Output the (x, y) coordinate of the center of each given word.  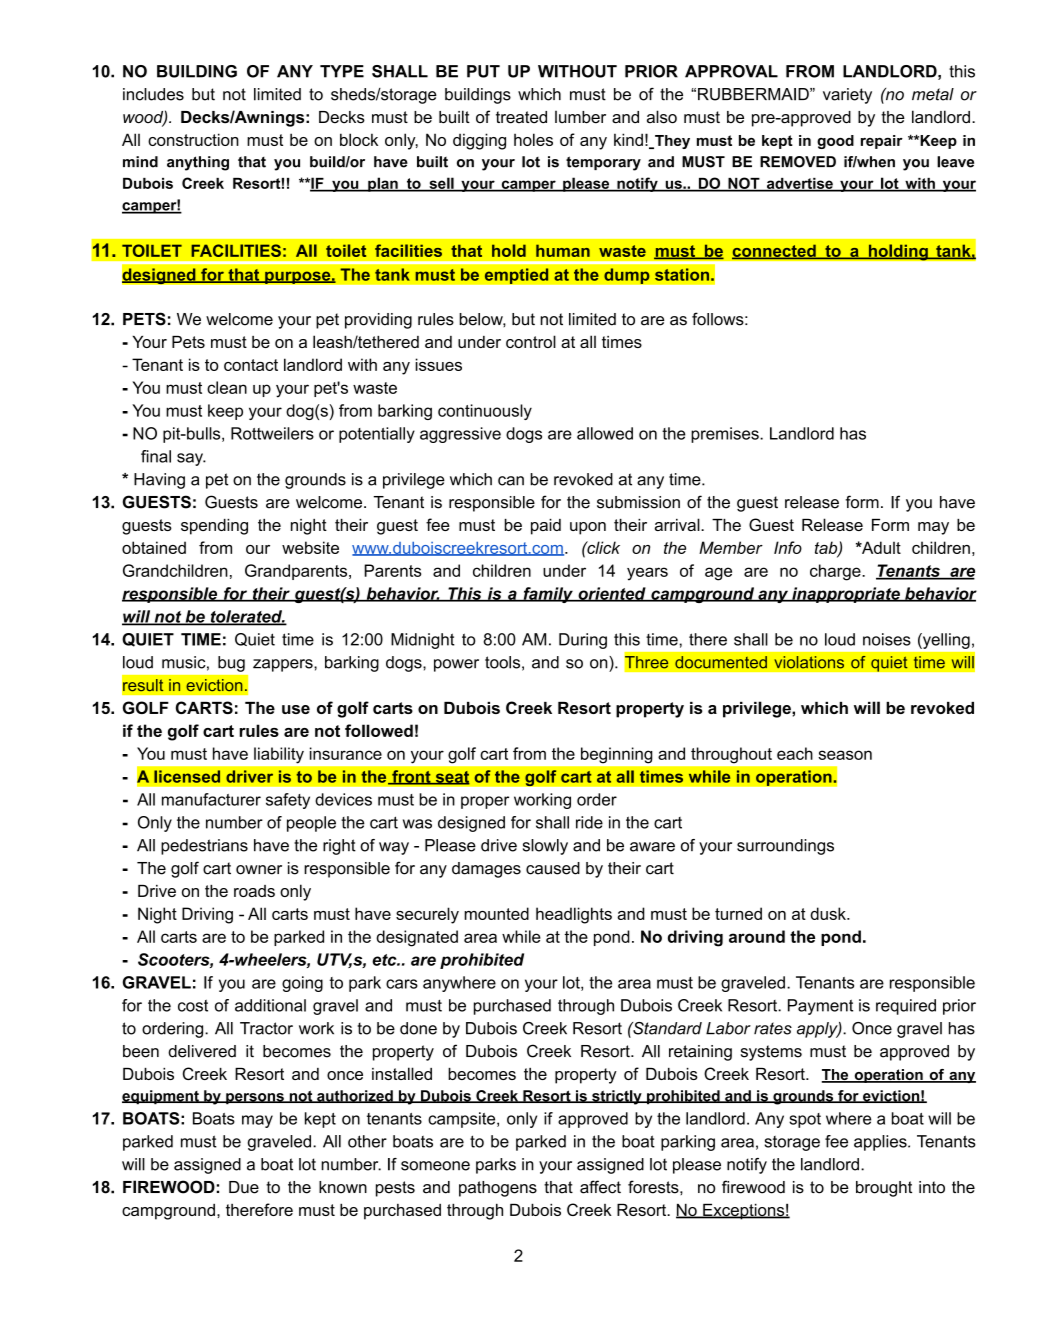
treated (521, 117)
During (583, 641)
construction (193, 139)
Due (244, 1187)
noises (887, 639)
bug (231, 664)
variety (847, 96)
